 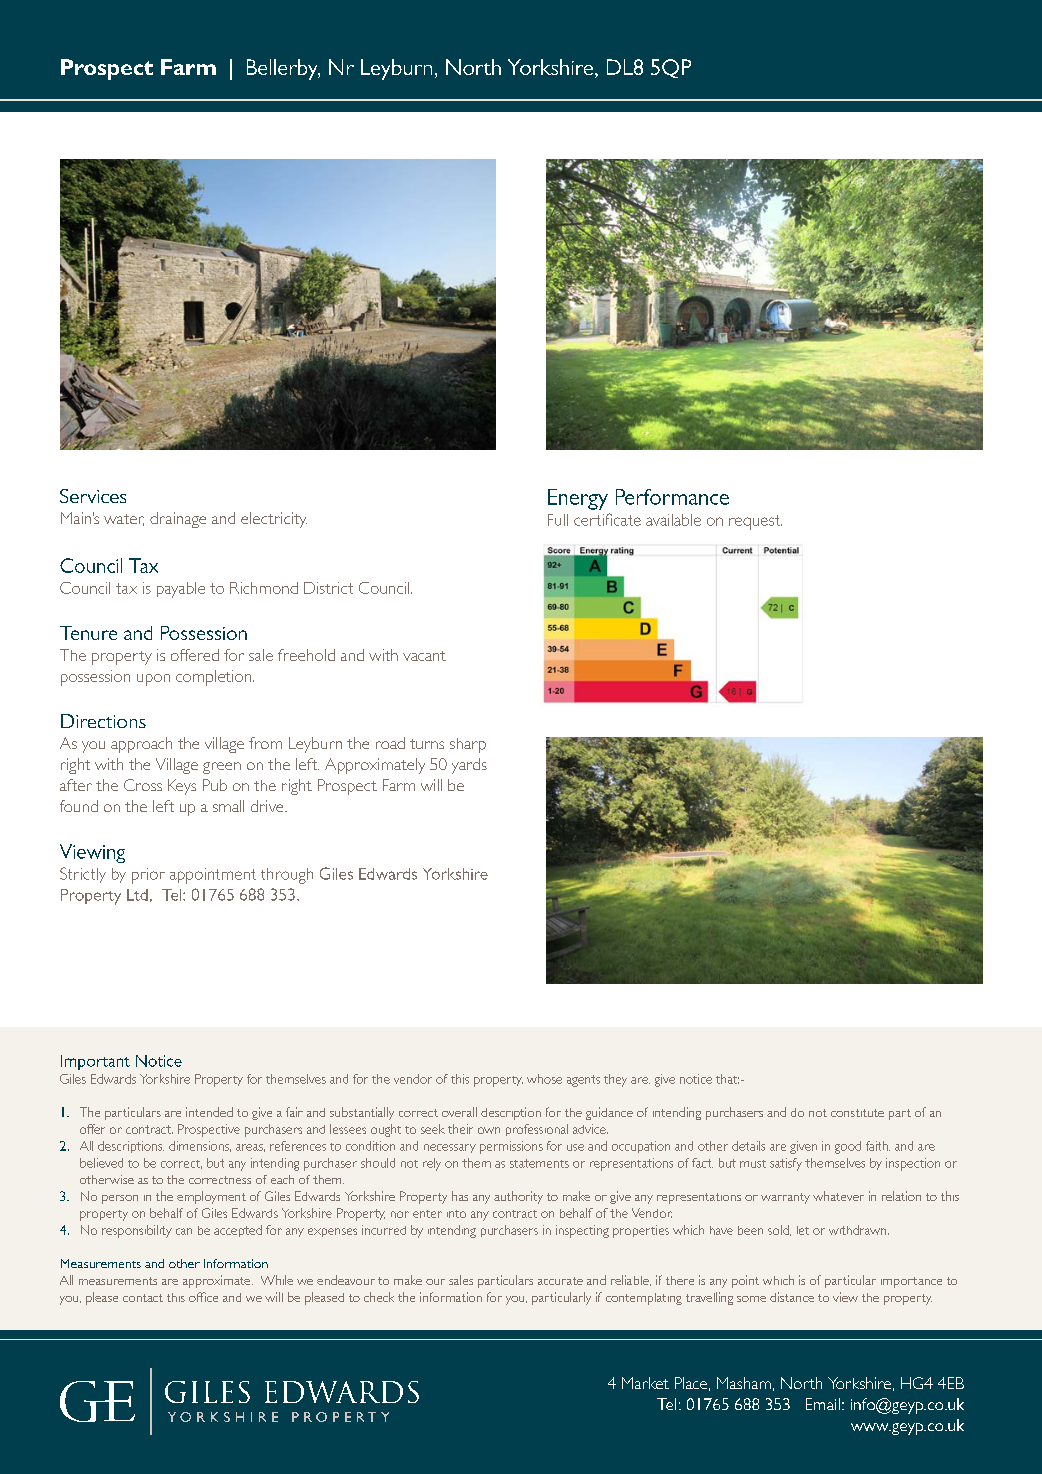 I want to click on Email, so click(x=823, y=1404).
